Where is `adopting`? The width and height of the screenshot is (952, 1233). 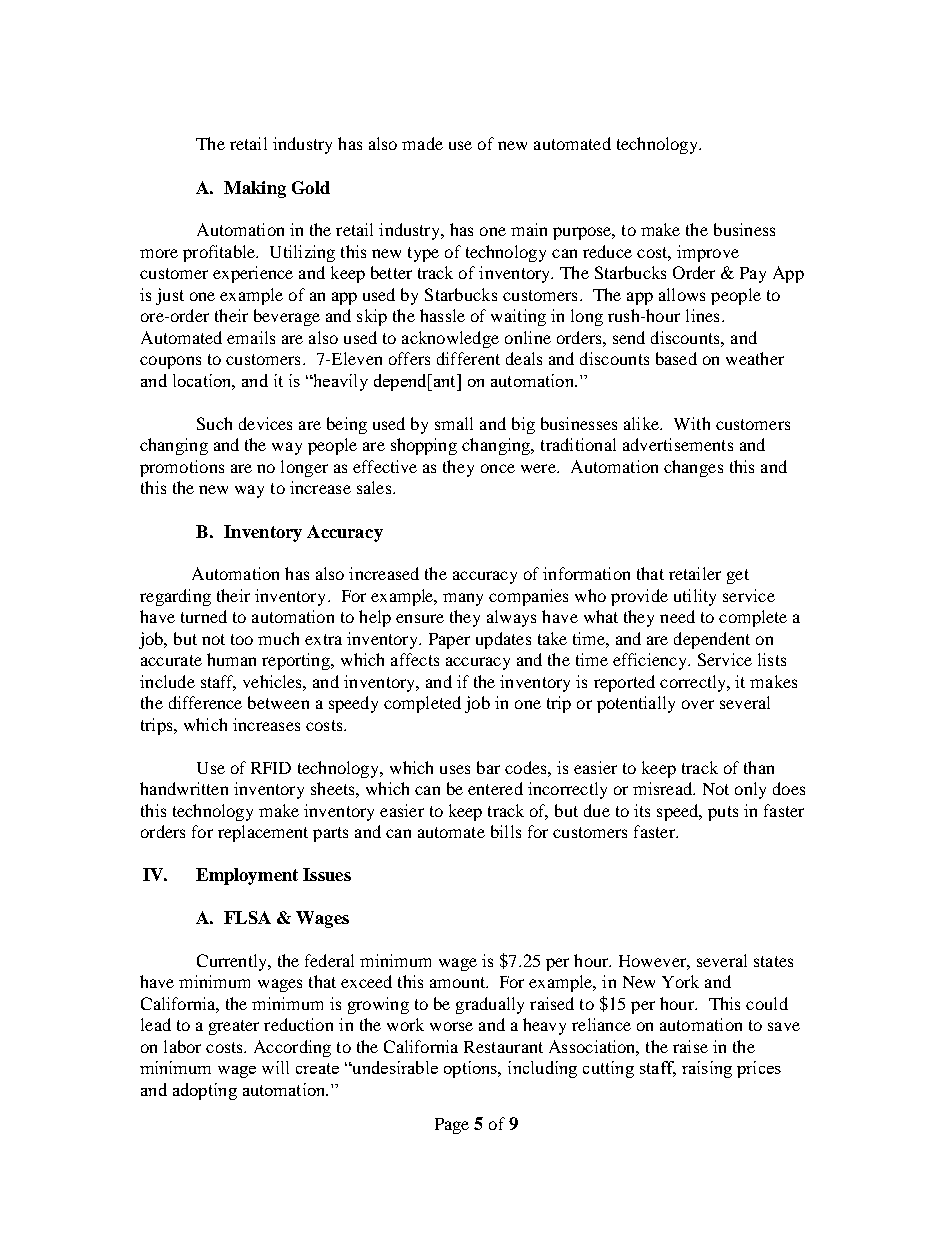 adopting is located at coordinates (205, 1091).
